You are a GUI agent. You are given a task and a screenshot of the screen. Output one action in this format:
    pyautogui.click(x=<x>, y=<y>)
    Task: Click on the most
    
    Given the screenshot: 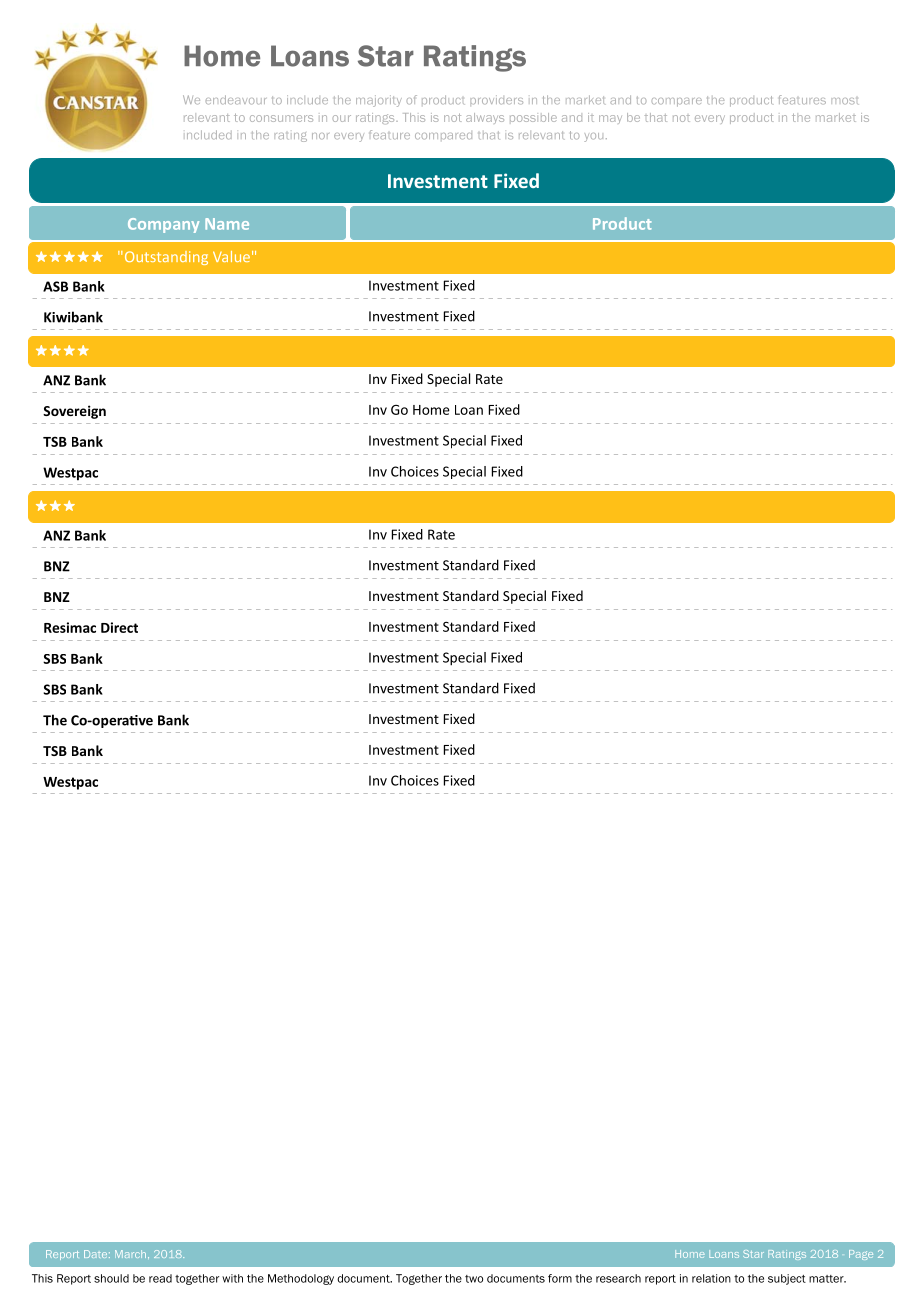 What is the action you would take?
    pyautogui.click(x=844, y=100)
